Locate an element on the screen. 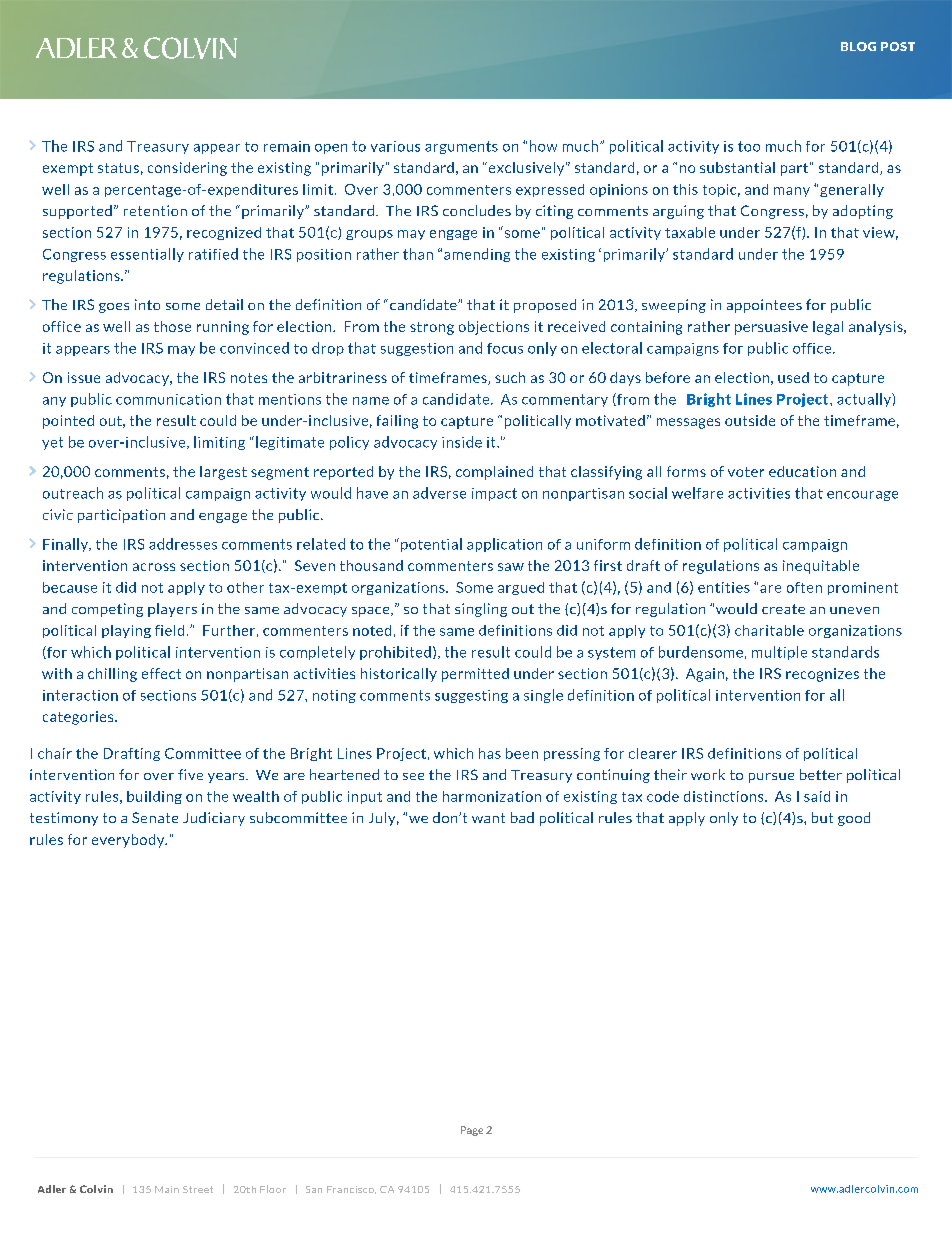 This screenshot has height=1233, width=952. BLOG is located at coordinates (858, 46).
